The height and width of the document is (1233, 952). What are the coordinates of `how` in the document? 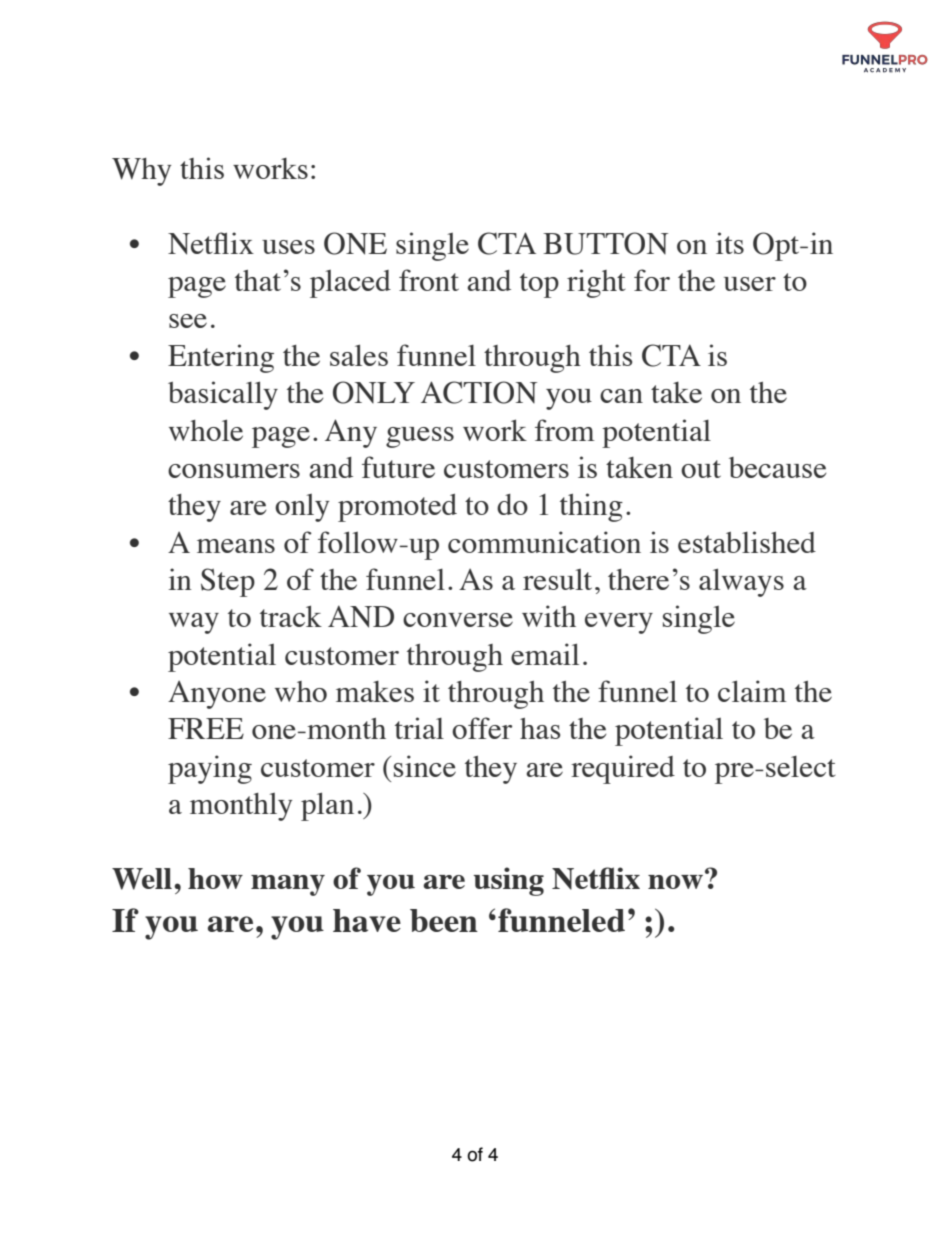 It's located at (215, 878).
